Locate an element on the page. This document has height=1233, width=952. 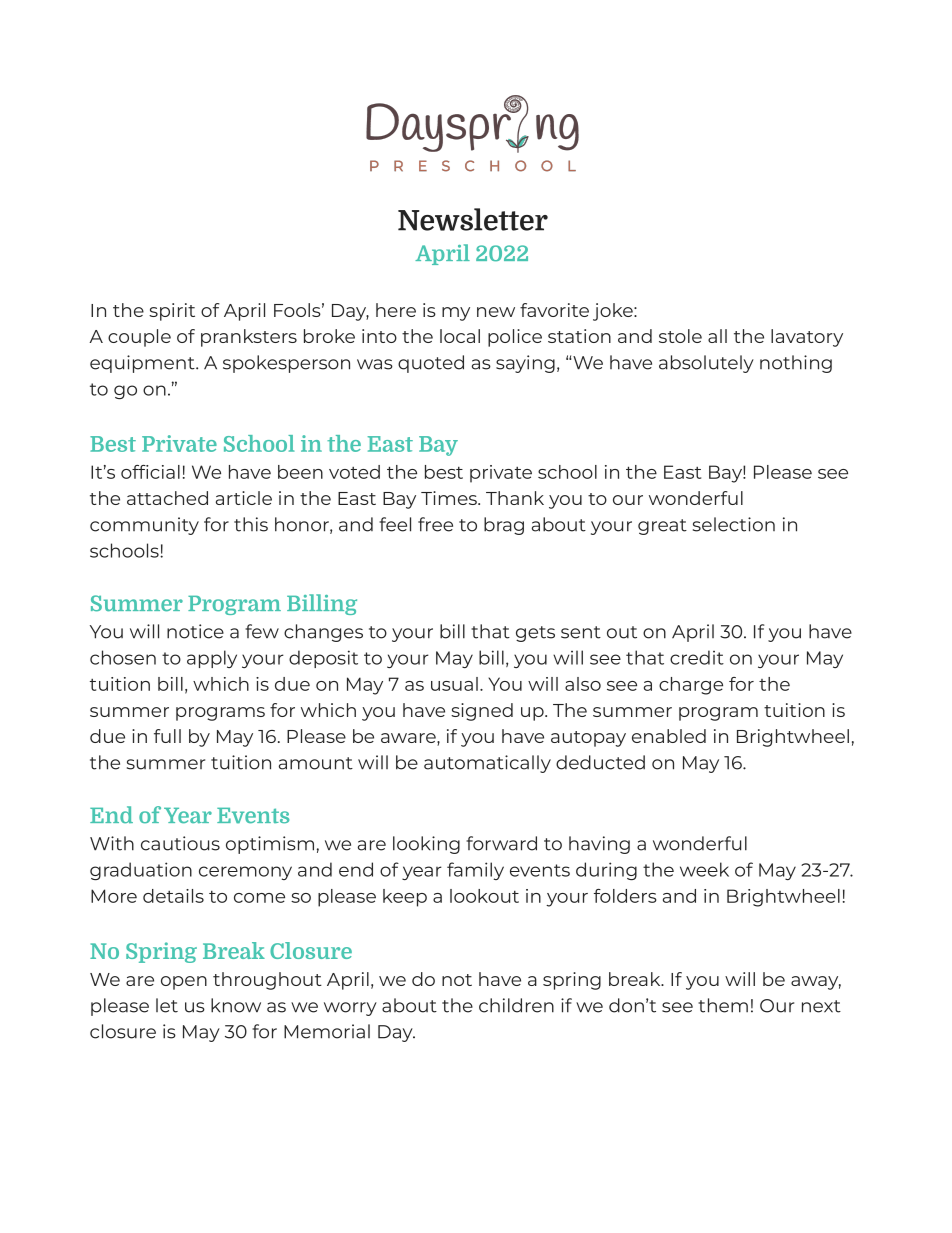
notice is located at coordinates (195, 631).
